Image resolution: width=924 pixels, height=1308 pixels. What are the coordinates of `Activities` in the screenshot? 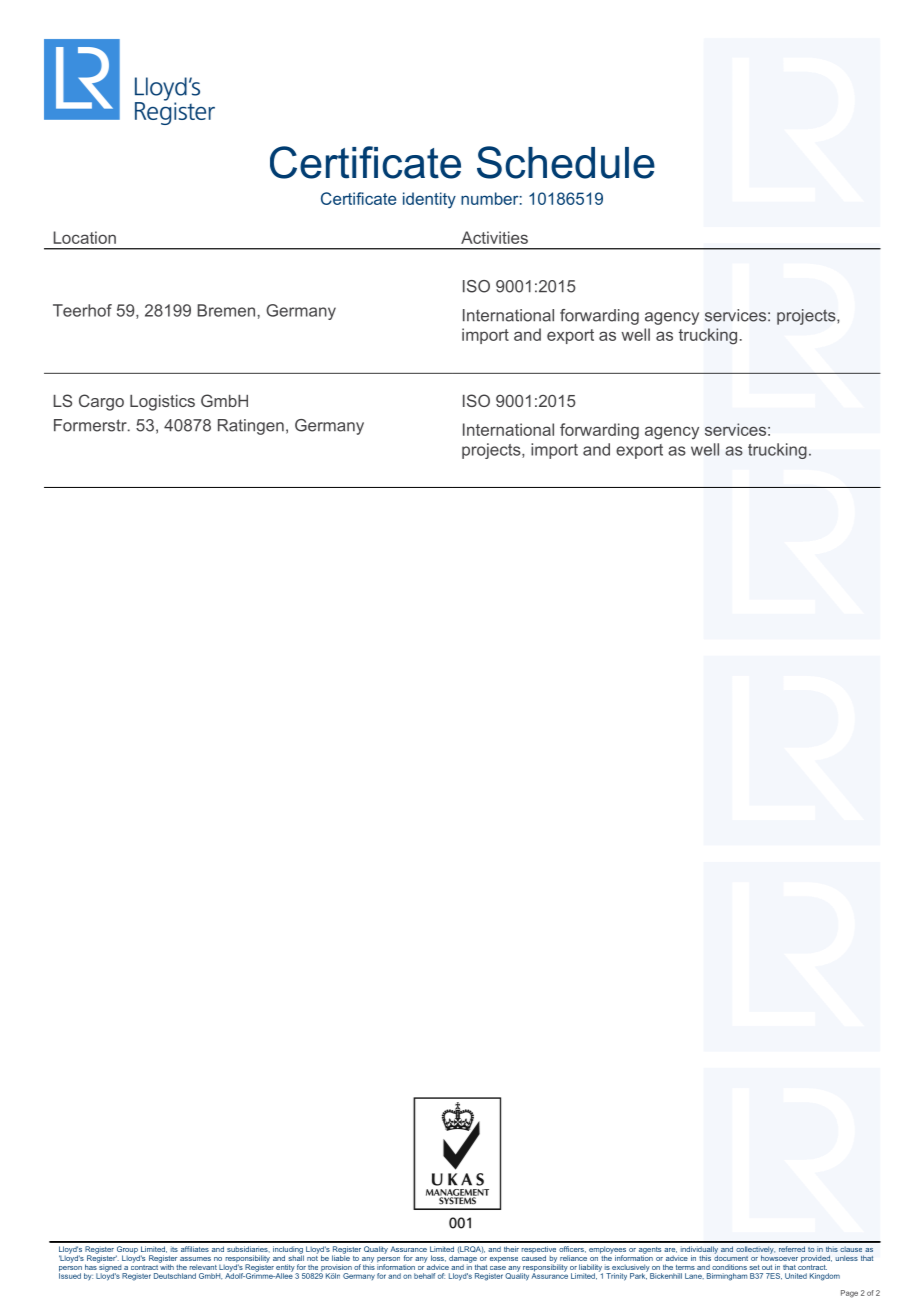 It's located at (494, 237).
